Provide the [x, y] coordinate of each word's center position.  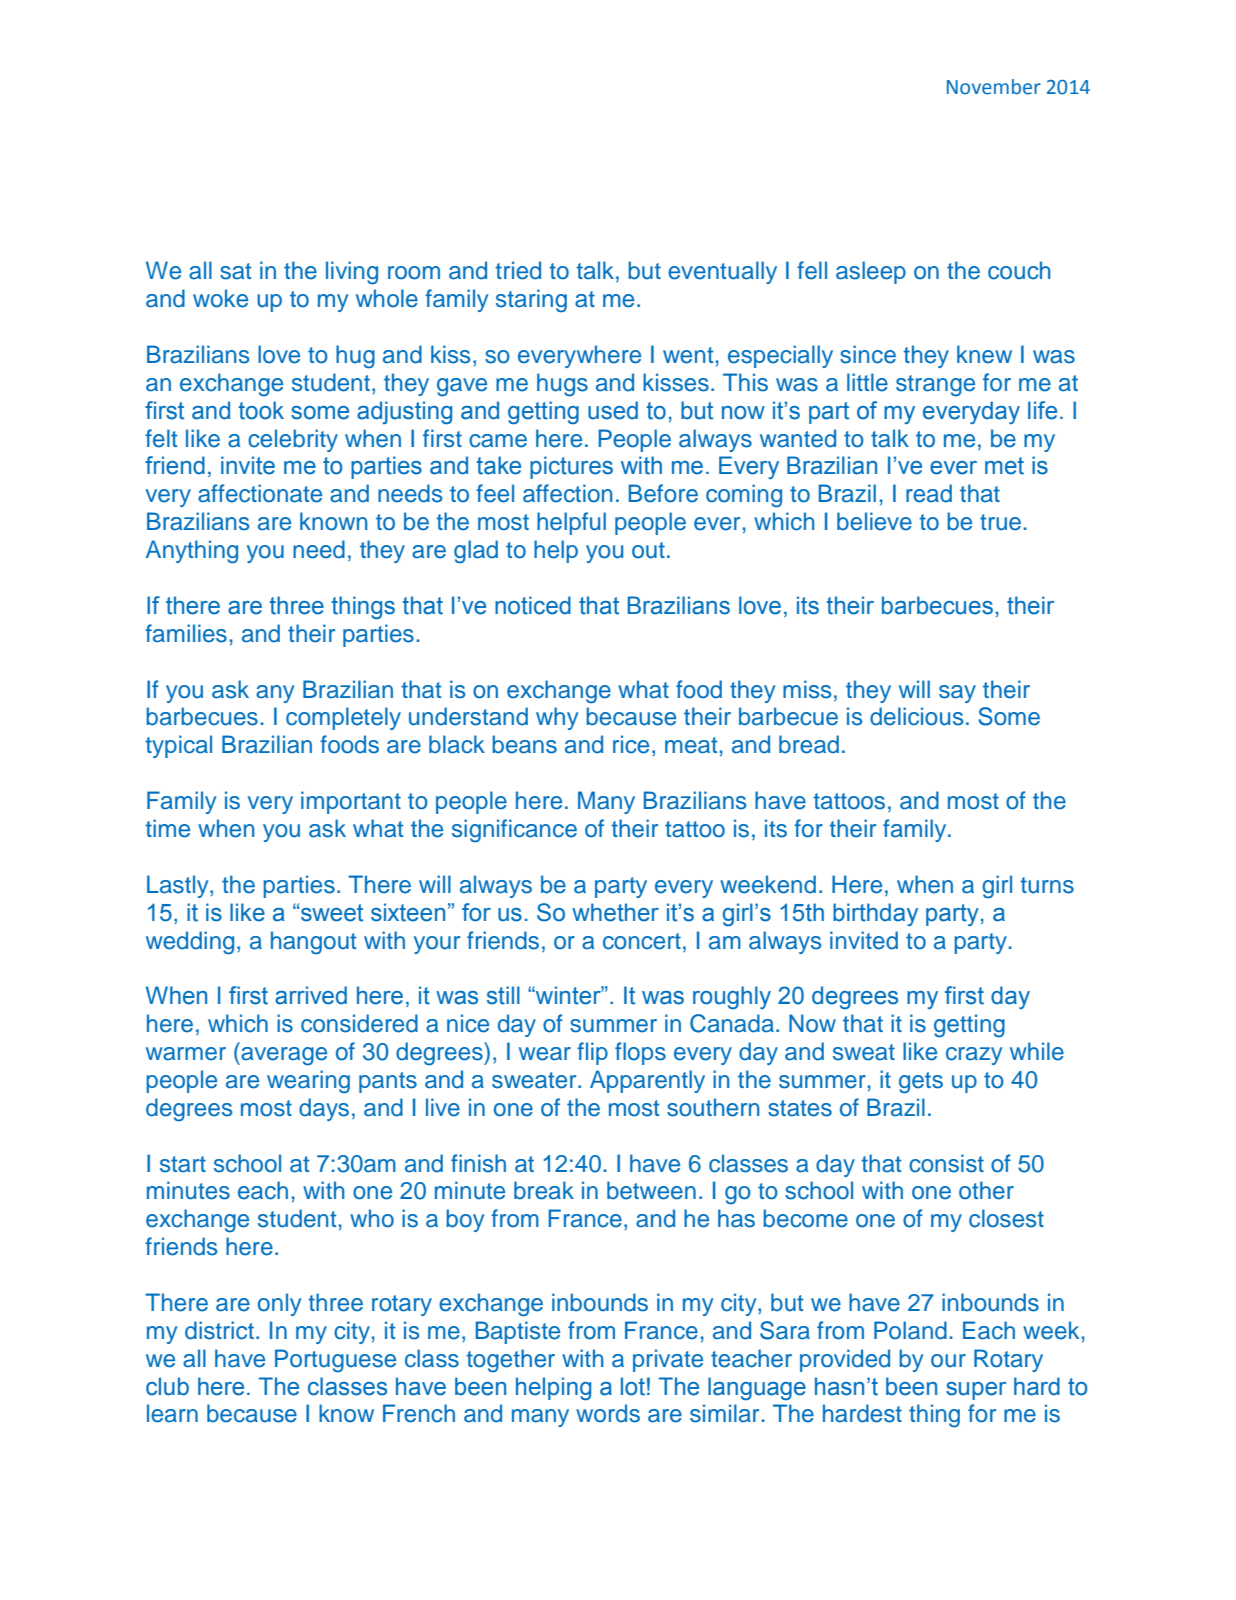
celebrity [293, 440]
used [613, 410]
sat [235, 271]
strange [935, 386]
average [283, 1056]
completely [343, 718]
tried [518, 270]
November [994, 87]
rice [631, 744]
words [608, 1413]
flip [592, 1053]
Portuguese [335, 1361]
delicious [916, 716]
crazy [974, 1056]
